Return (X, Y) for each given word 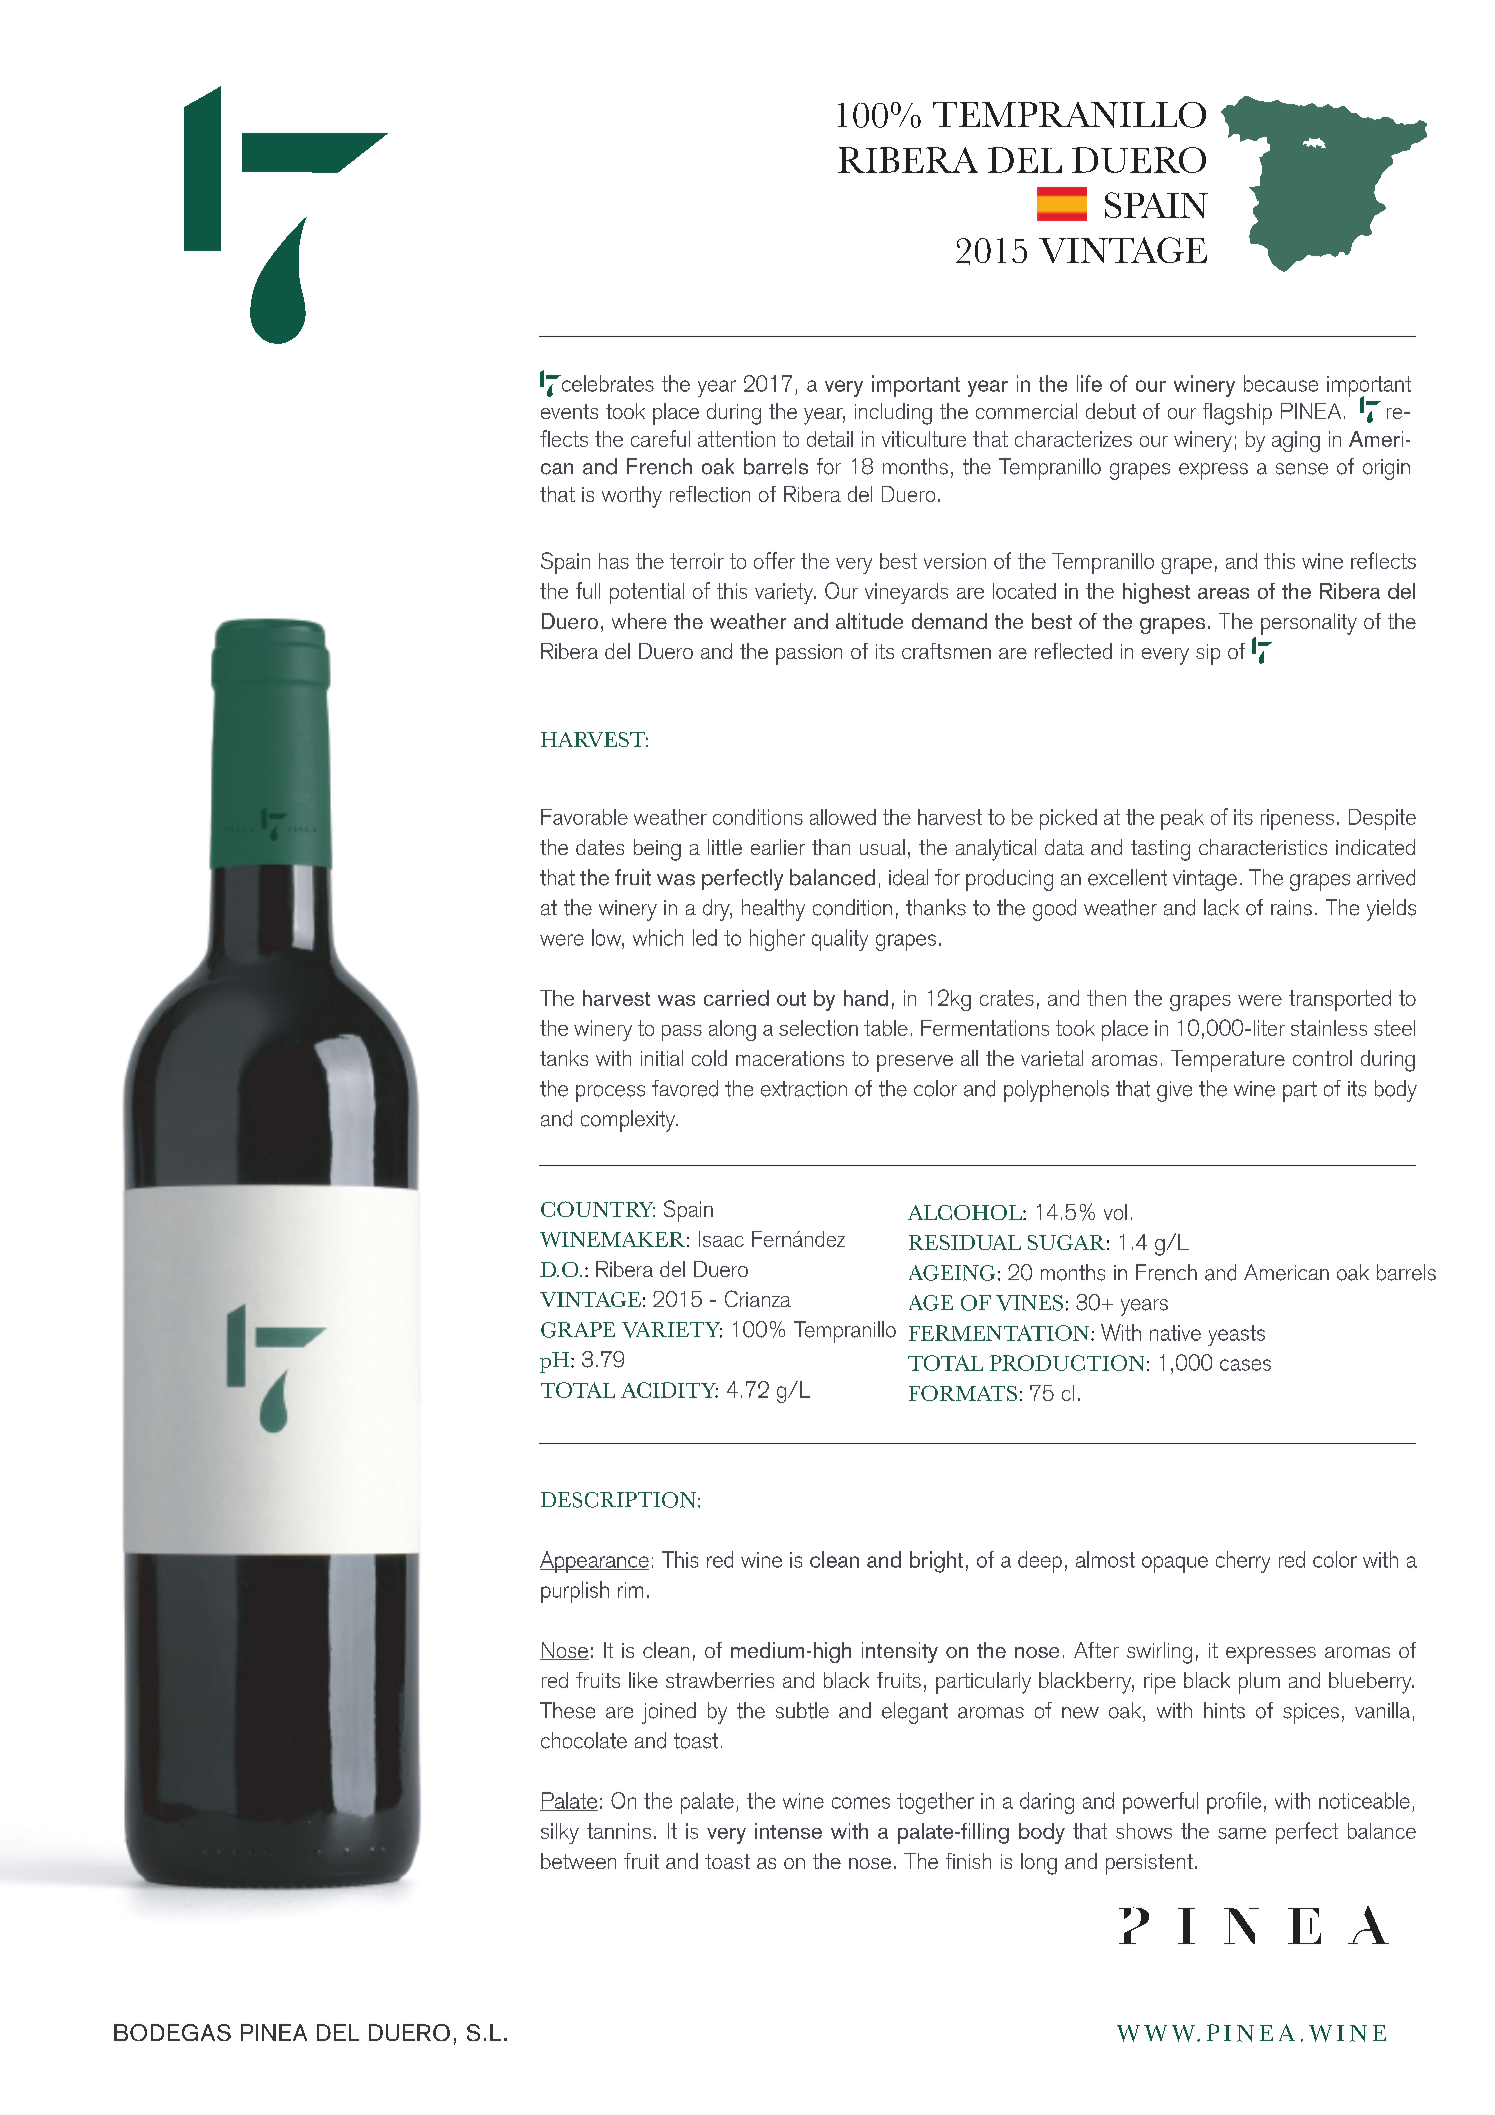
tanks (564, 1058)
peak (1182, 819)
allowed (843, 817)
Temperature (1228, 1061)
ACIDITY (669, 1390)
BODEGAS (172, 2032)
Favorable (584, 817)
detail (830, 439)
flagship (1237, 414)
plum (1259, 1683)
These (567, 1710)
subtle (802, 1710)
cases (1245, 1365)
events (569, 411)
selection (818, 1028)
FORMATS (963, 1393)
